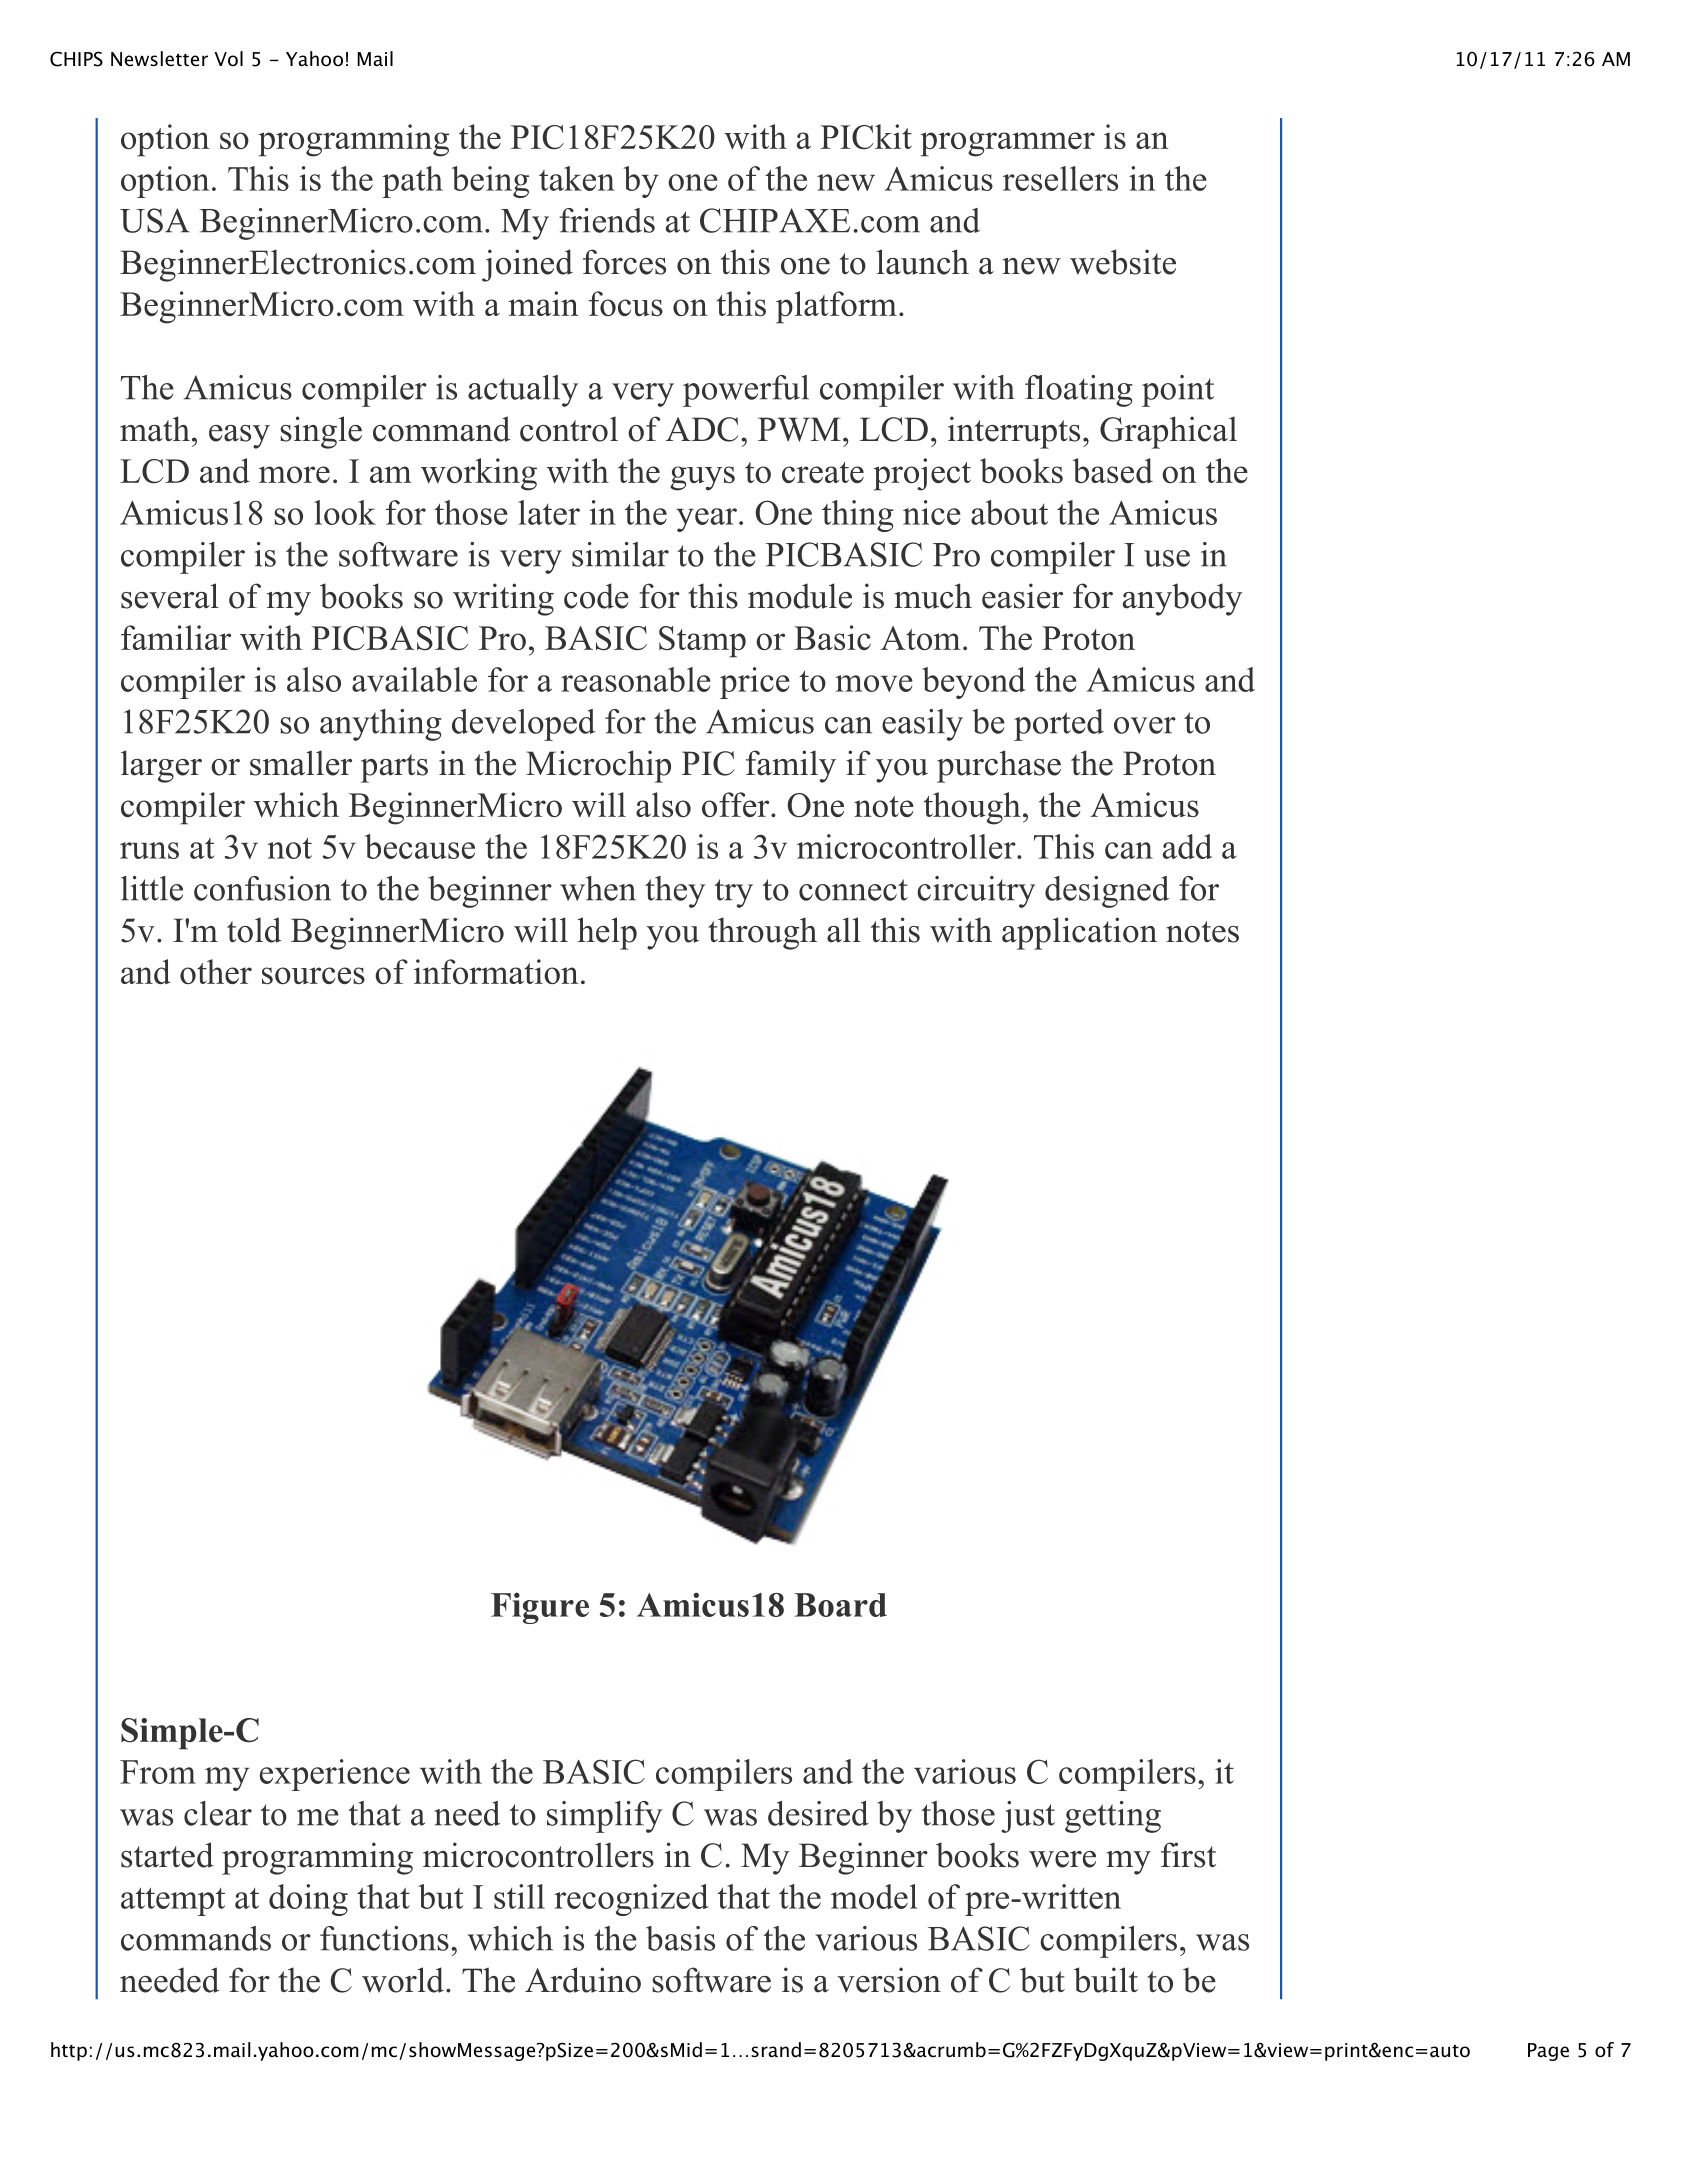  What do you see at coordinates (840, 1605) in the screenshot?
I see `Board` at bounding box center [840, 1605].
